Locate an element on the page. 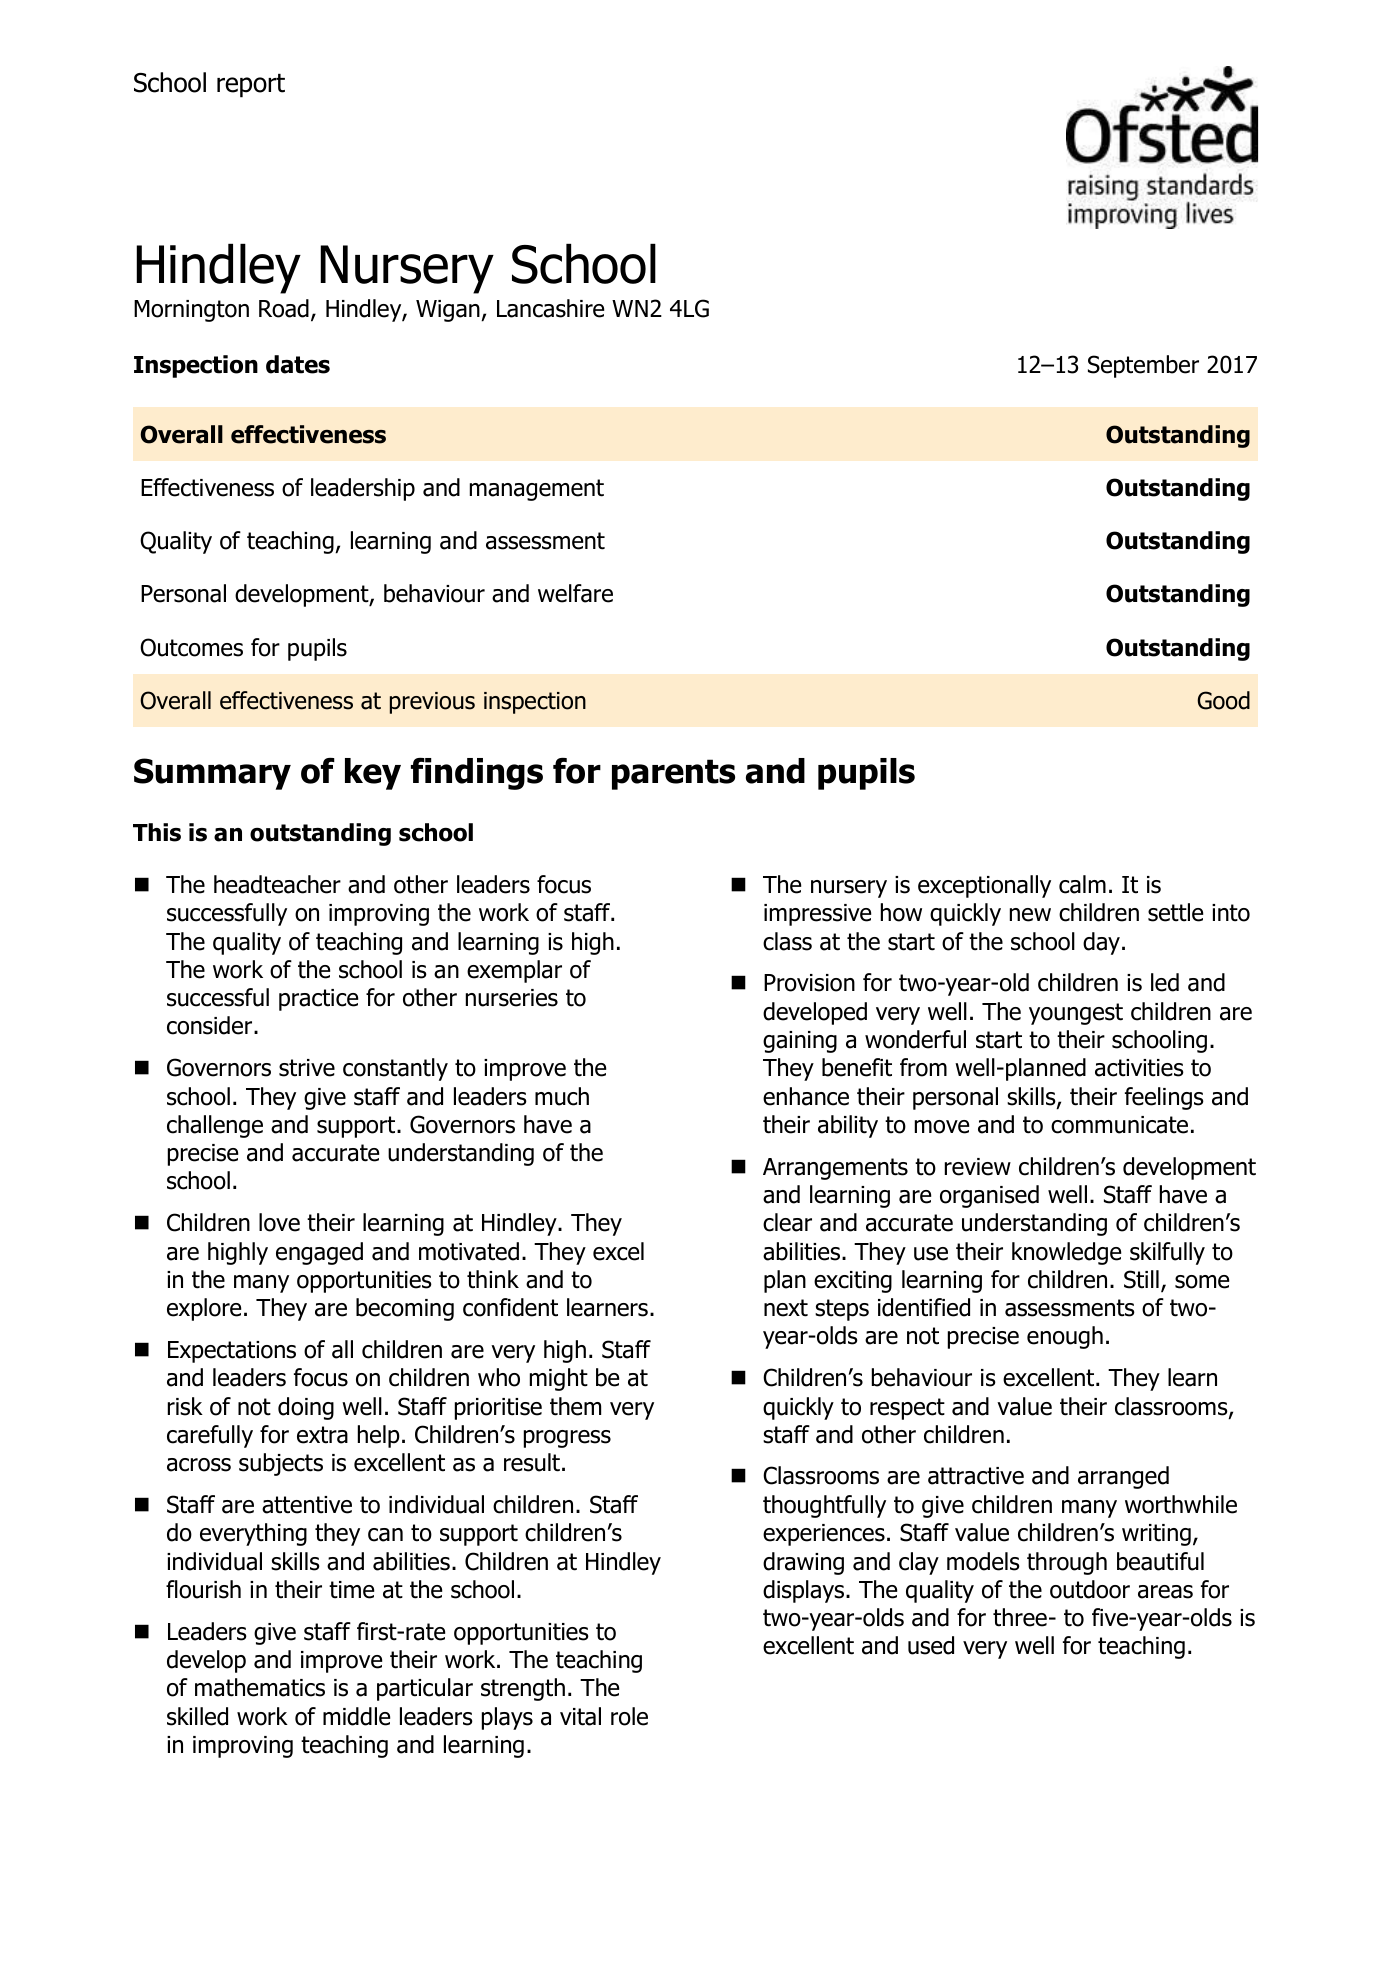 The width and height of the image is (1390, 1970). role is located at coordinates (629, 1716).
